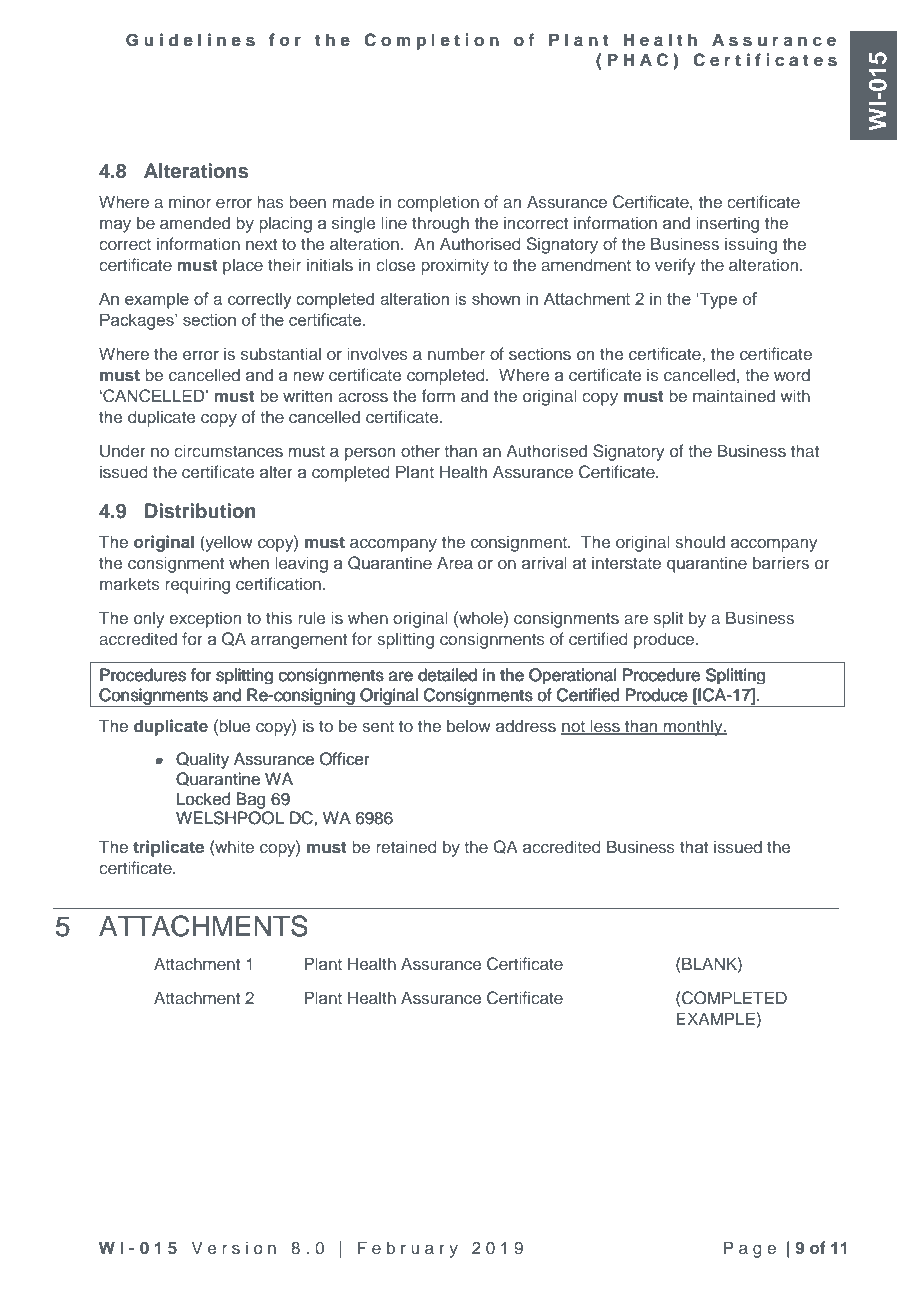 The image size is (924, 1308). Describe the element at coordinates (455, 562) in the image. I see `Area` at that location.
